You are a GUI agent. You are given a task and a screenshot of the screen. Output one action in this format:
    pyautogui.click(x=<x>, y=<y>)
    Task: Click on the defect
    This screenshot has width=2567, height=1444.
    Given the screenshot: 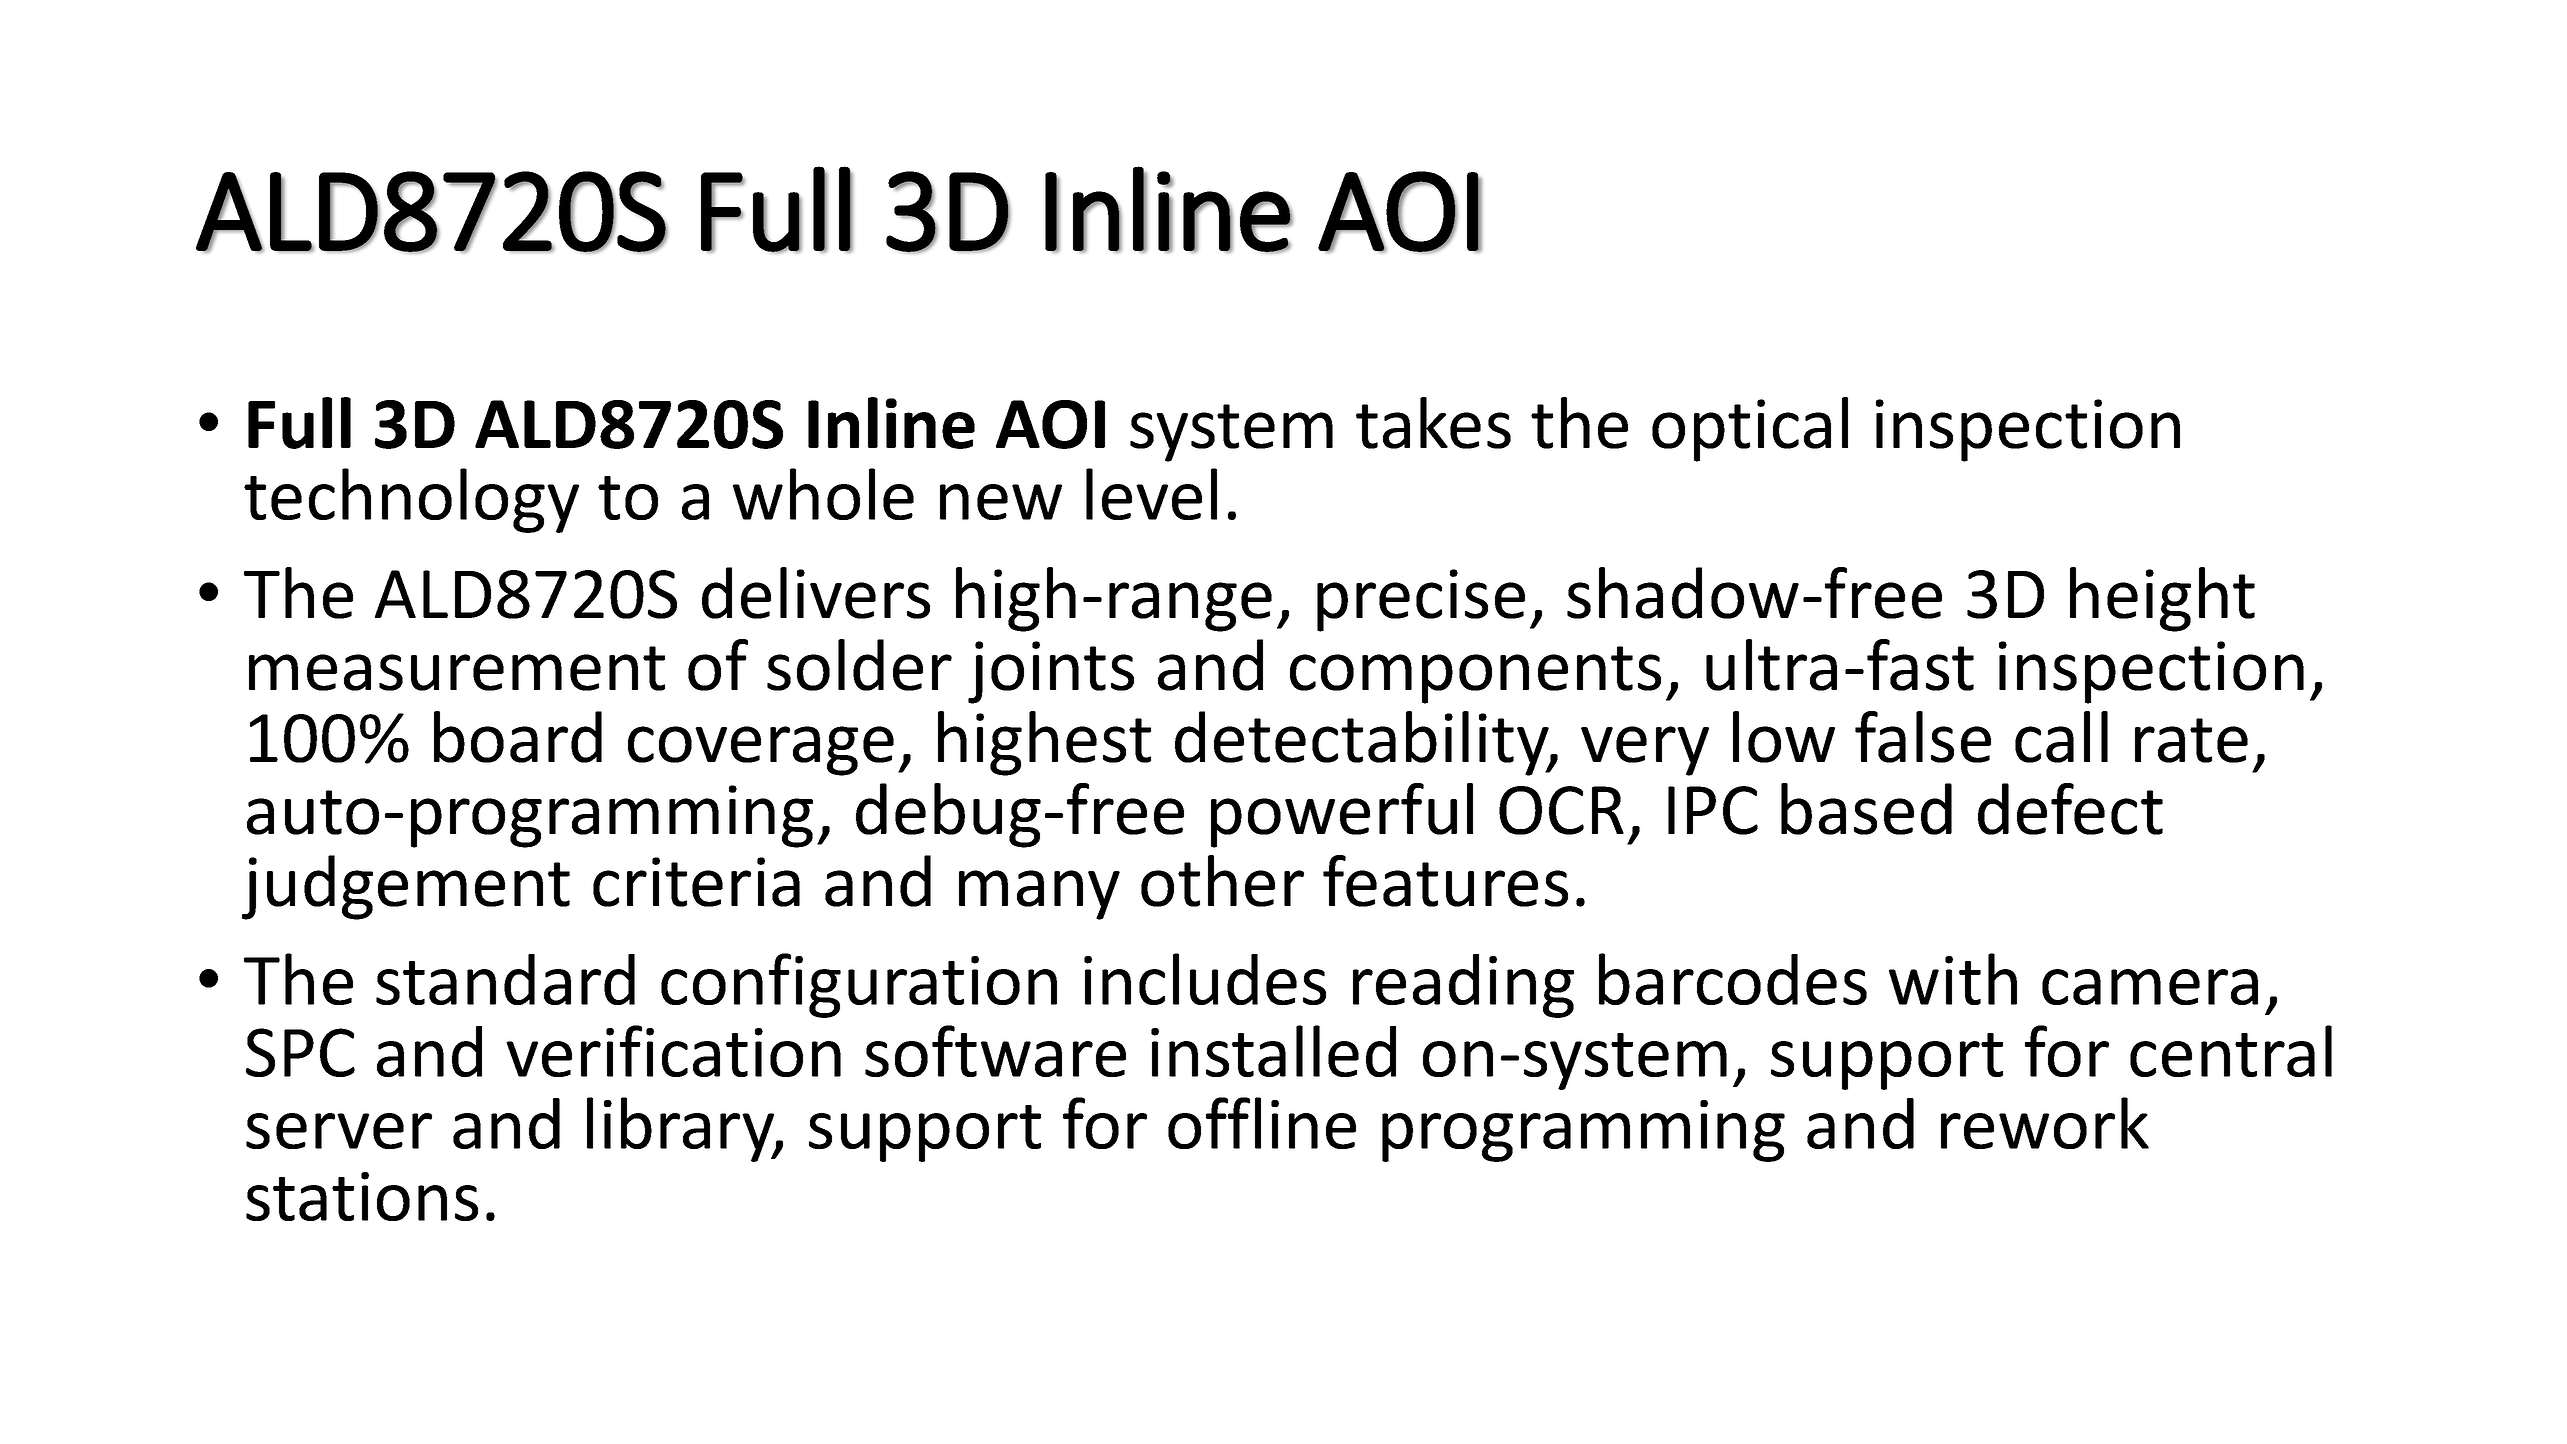 What is the action you would take?
    pyautogui.click(x=2070, y=809)
